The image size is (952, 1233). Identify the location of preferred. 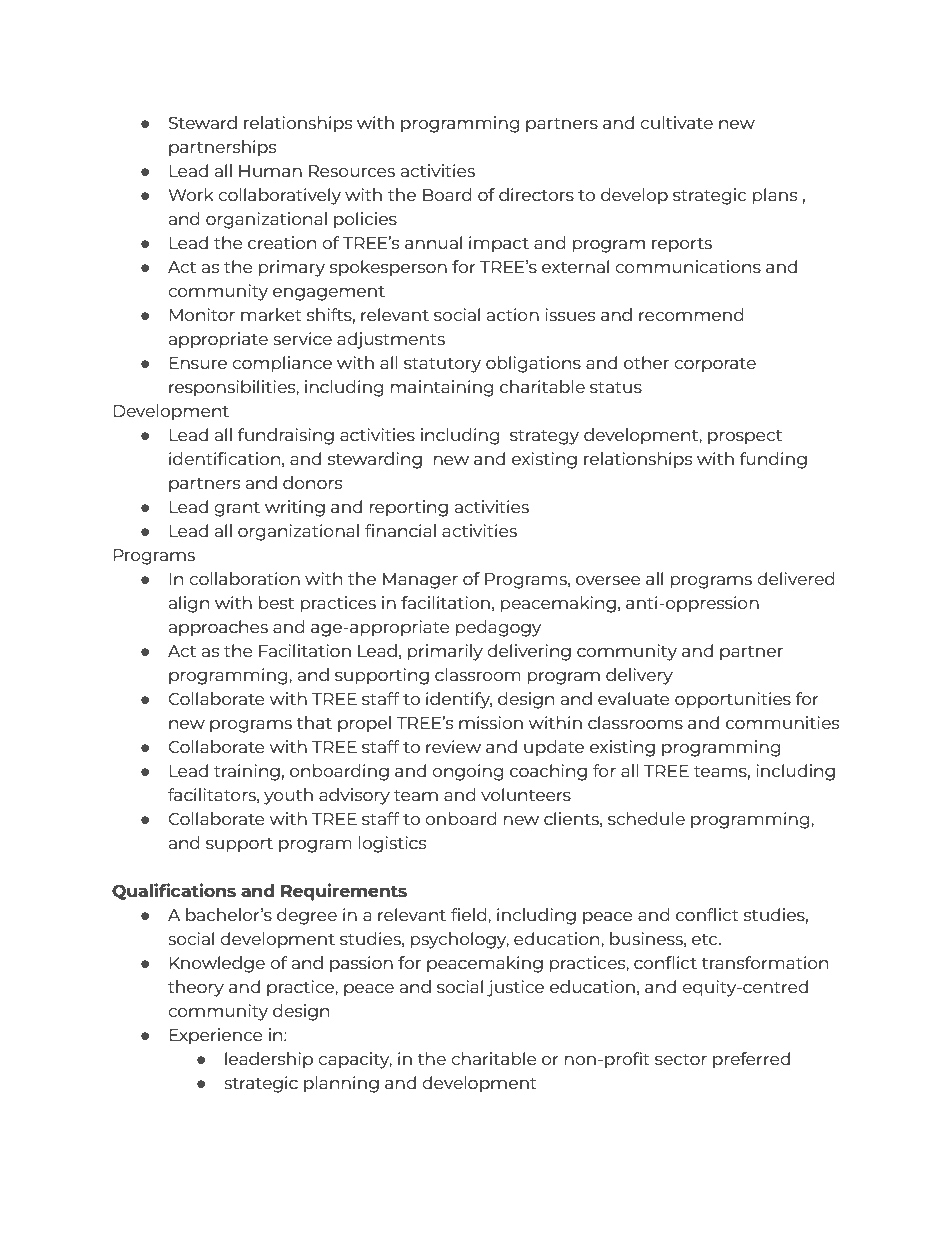
(751, 1060).
